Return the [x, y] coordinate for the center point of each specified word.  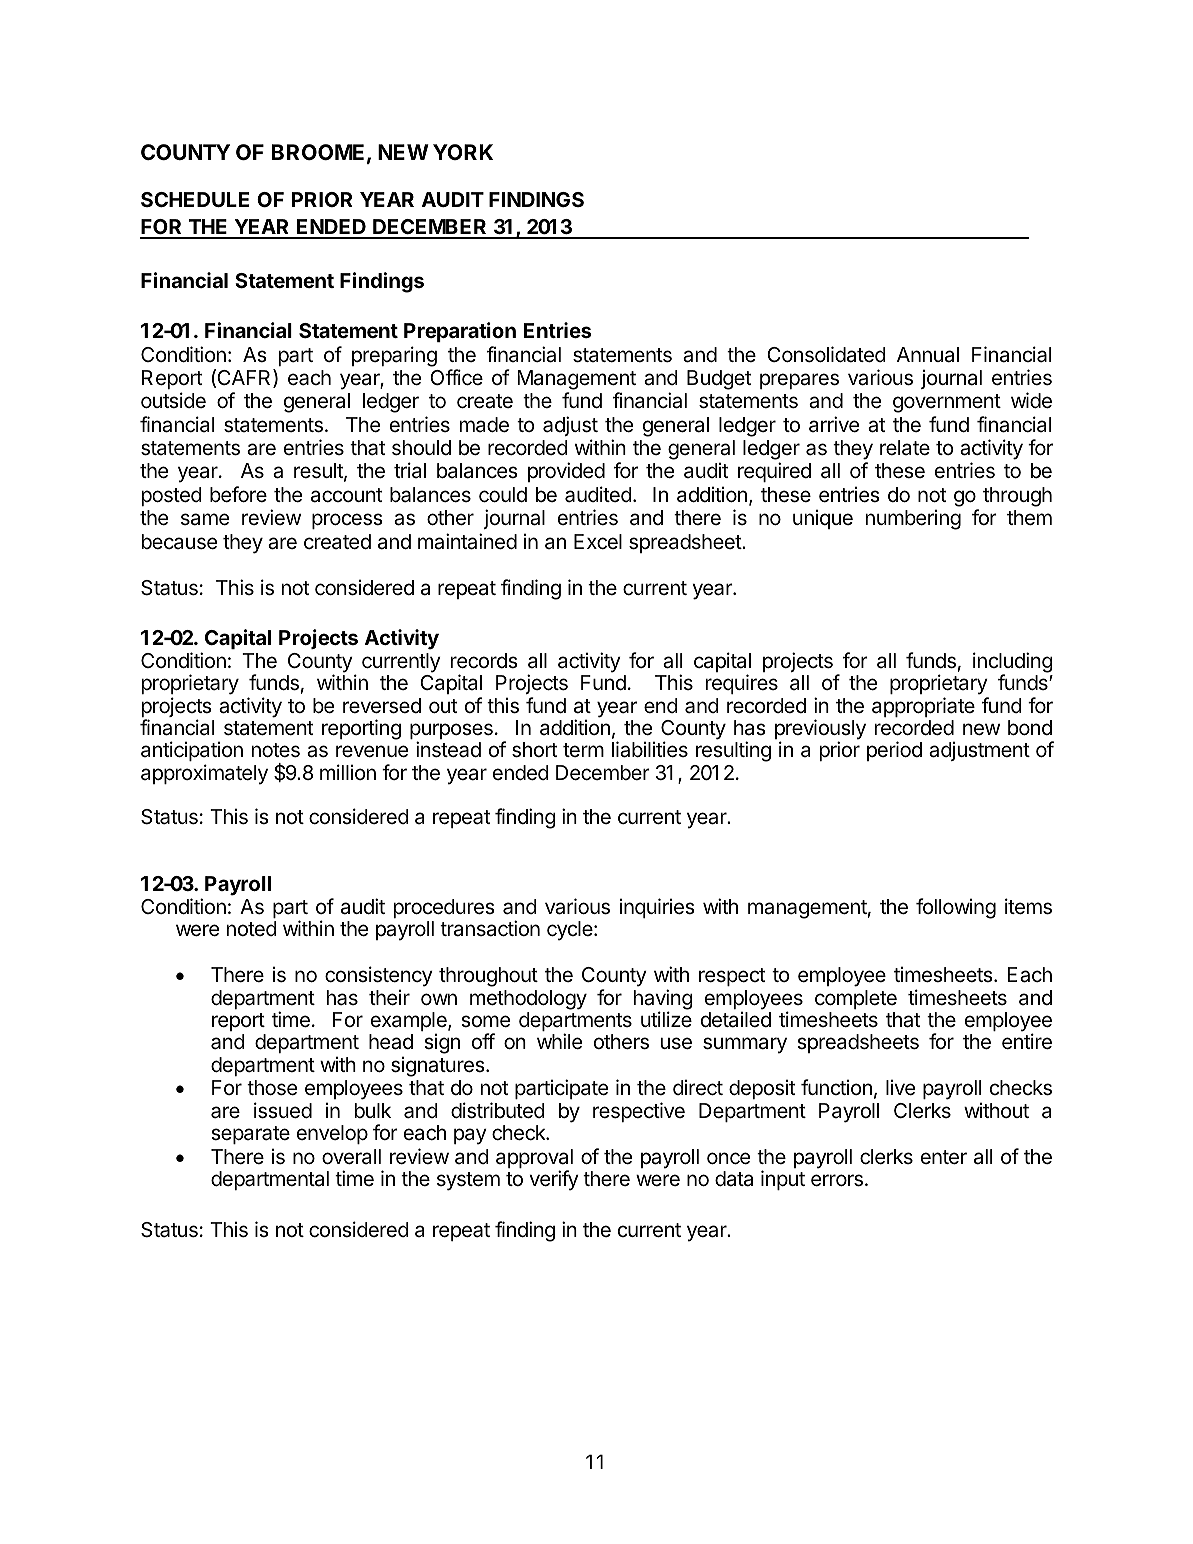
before [238, 494]
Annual [928, 355]
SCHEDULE [195, 199]
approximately [204, 774]
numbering [913, 520]
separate [250, 1135]
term [583, 750]
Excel [598, 541]
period [894, 751]
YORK [463, 152]
